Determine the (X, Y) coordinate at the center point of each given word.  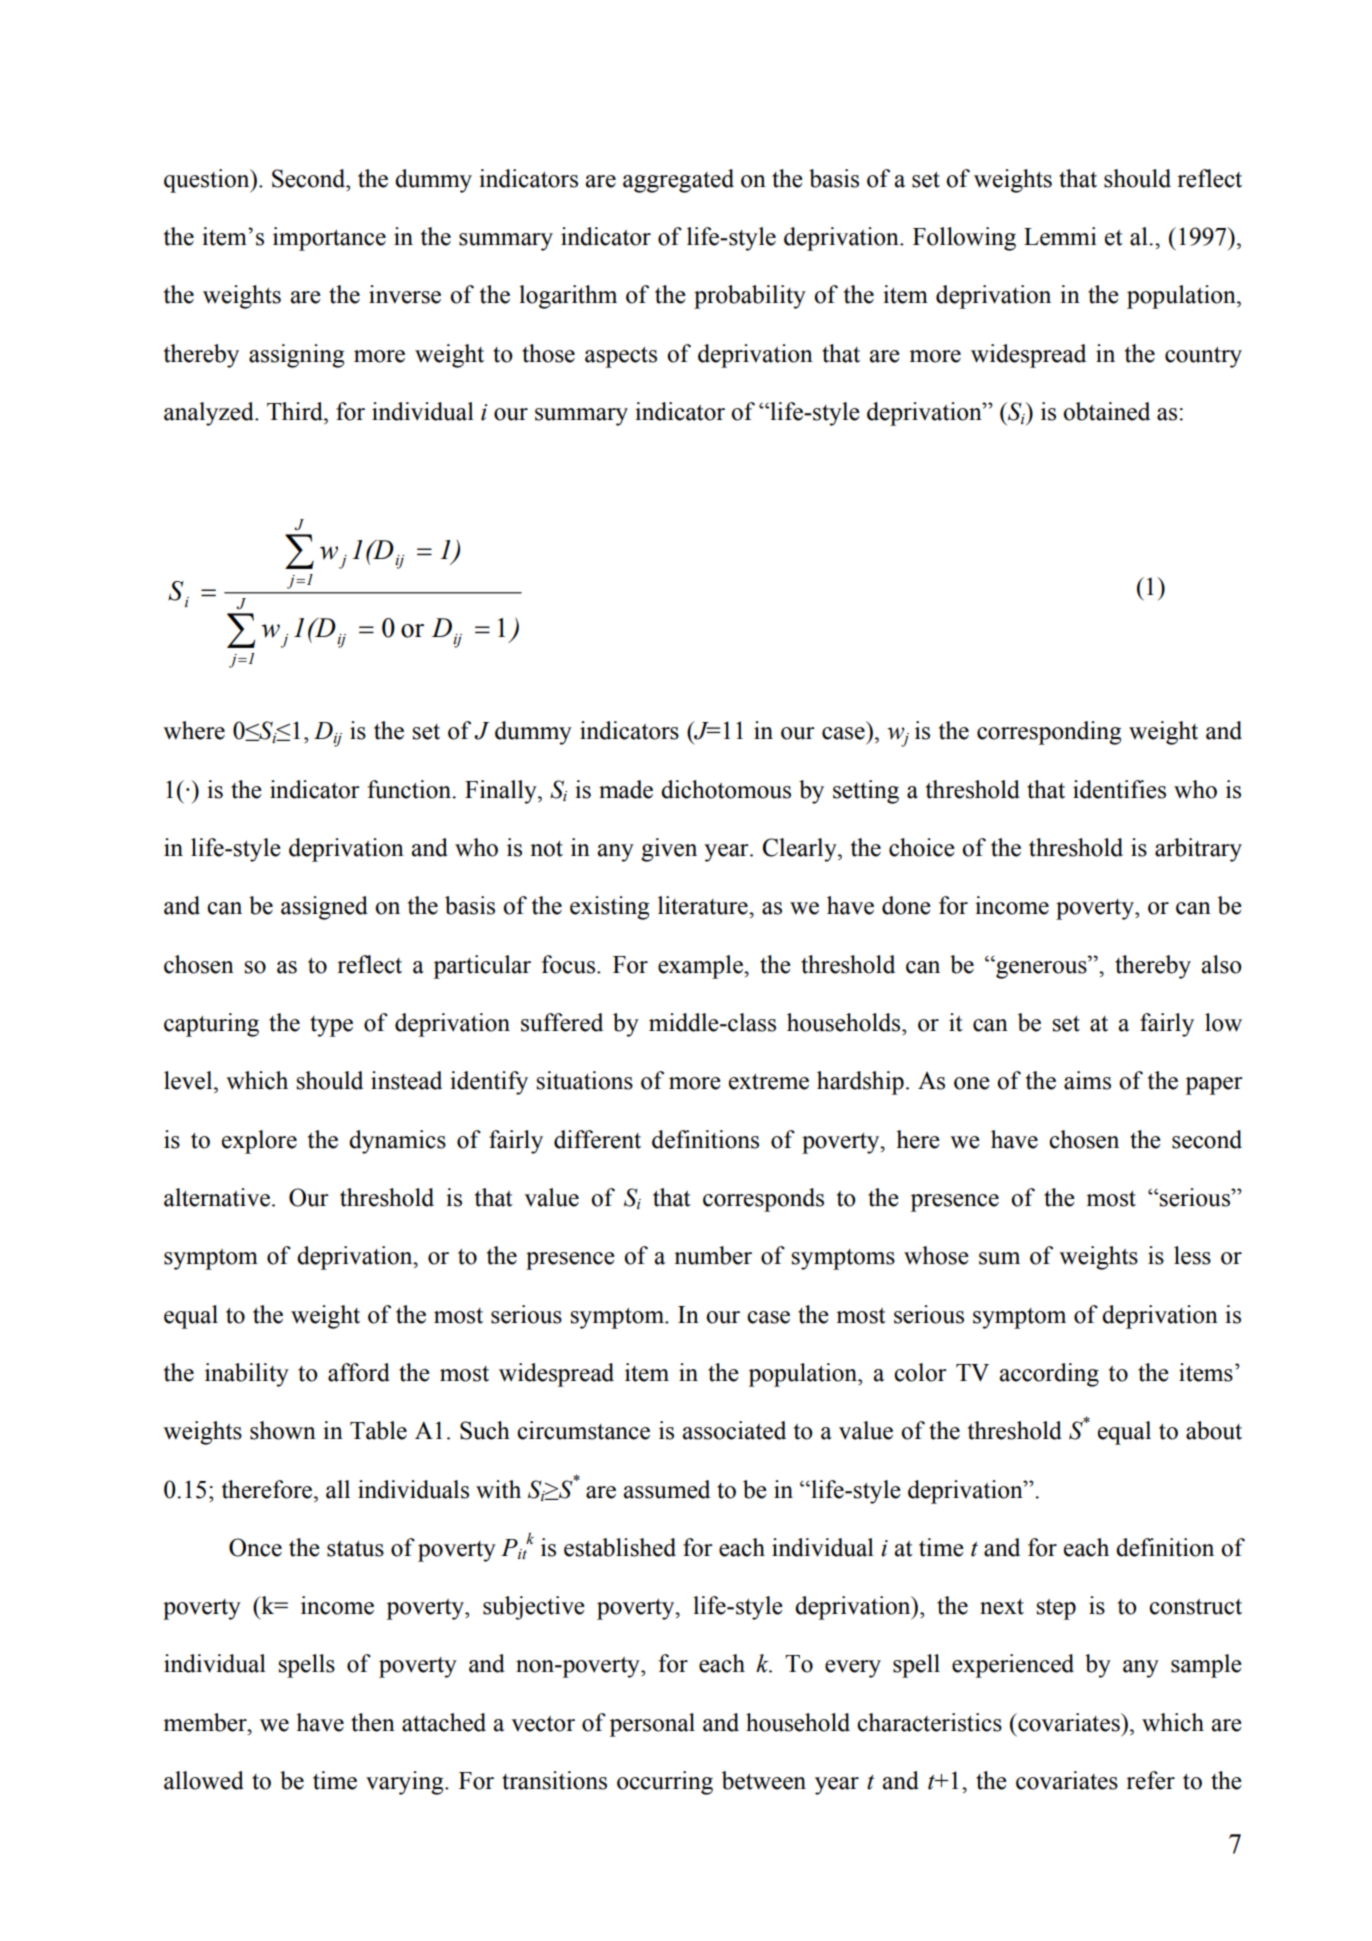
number (713, 1255)
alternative (217, 1197)
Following (964, 239)
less (1192, 1255)
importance (329, 239)
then (373, 1722)
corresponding (1049, 733)
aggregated (678, 181)
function (410, 789)
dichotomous (726, 789)
